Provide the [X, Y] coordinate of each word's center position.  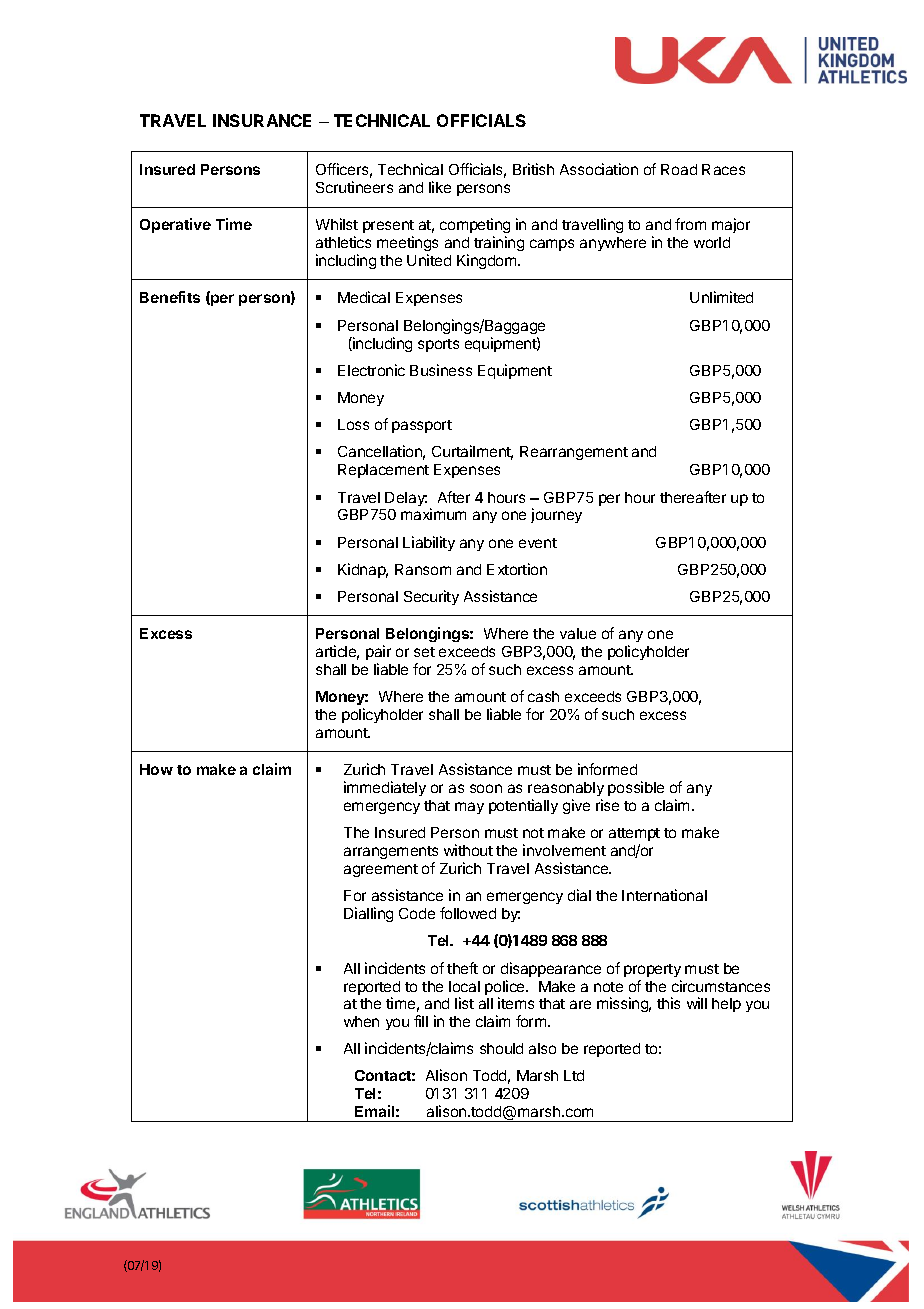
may [469, 808]
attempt [634, 834]
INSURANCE [262, 120]
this [668, 1003]
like [440, 187]
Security [431, 597]
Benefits [170, 297]
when [361, 1021]
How [156, 769]
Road [679, 169]
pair [378, 652]
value [578, 633]
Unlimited [721, 297]
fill [421, 1021]
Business [441, 370]
